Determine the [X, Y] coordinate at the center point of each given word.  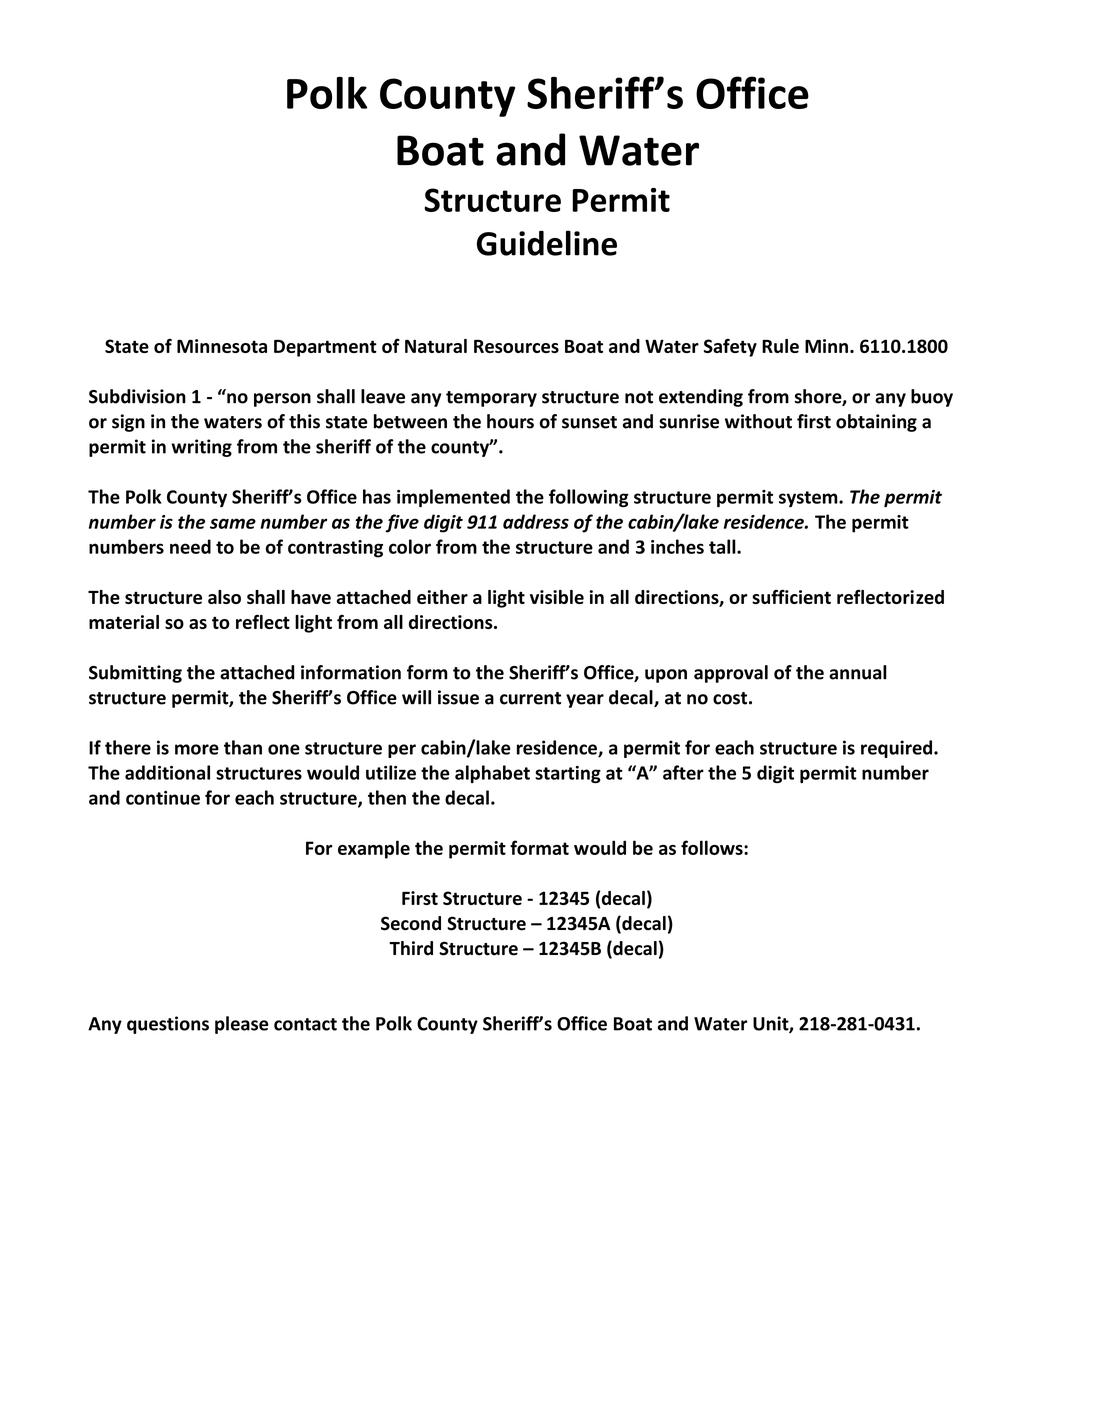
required [898, 749]
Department [325, 348]
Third [411, 948]
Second [411, 923]
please [242, 1025]
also [224, 597]
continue [163, 798]
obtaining [876, 423]
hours [510, 421]
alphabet [492, 774]
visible [557, 597]
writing [201, 448]
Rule [780, 346]
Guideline [547, 243]
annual [858, 672]
